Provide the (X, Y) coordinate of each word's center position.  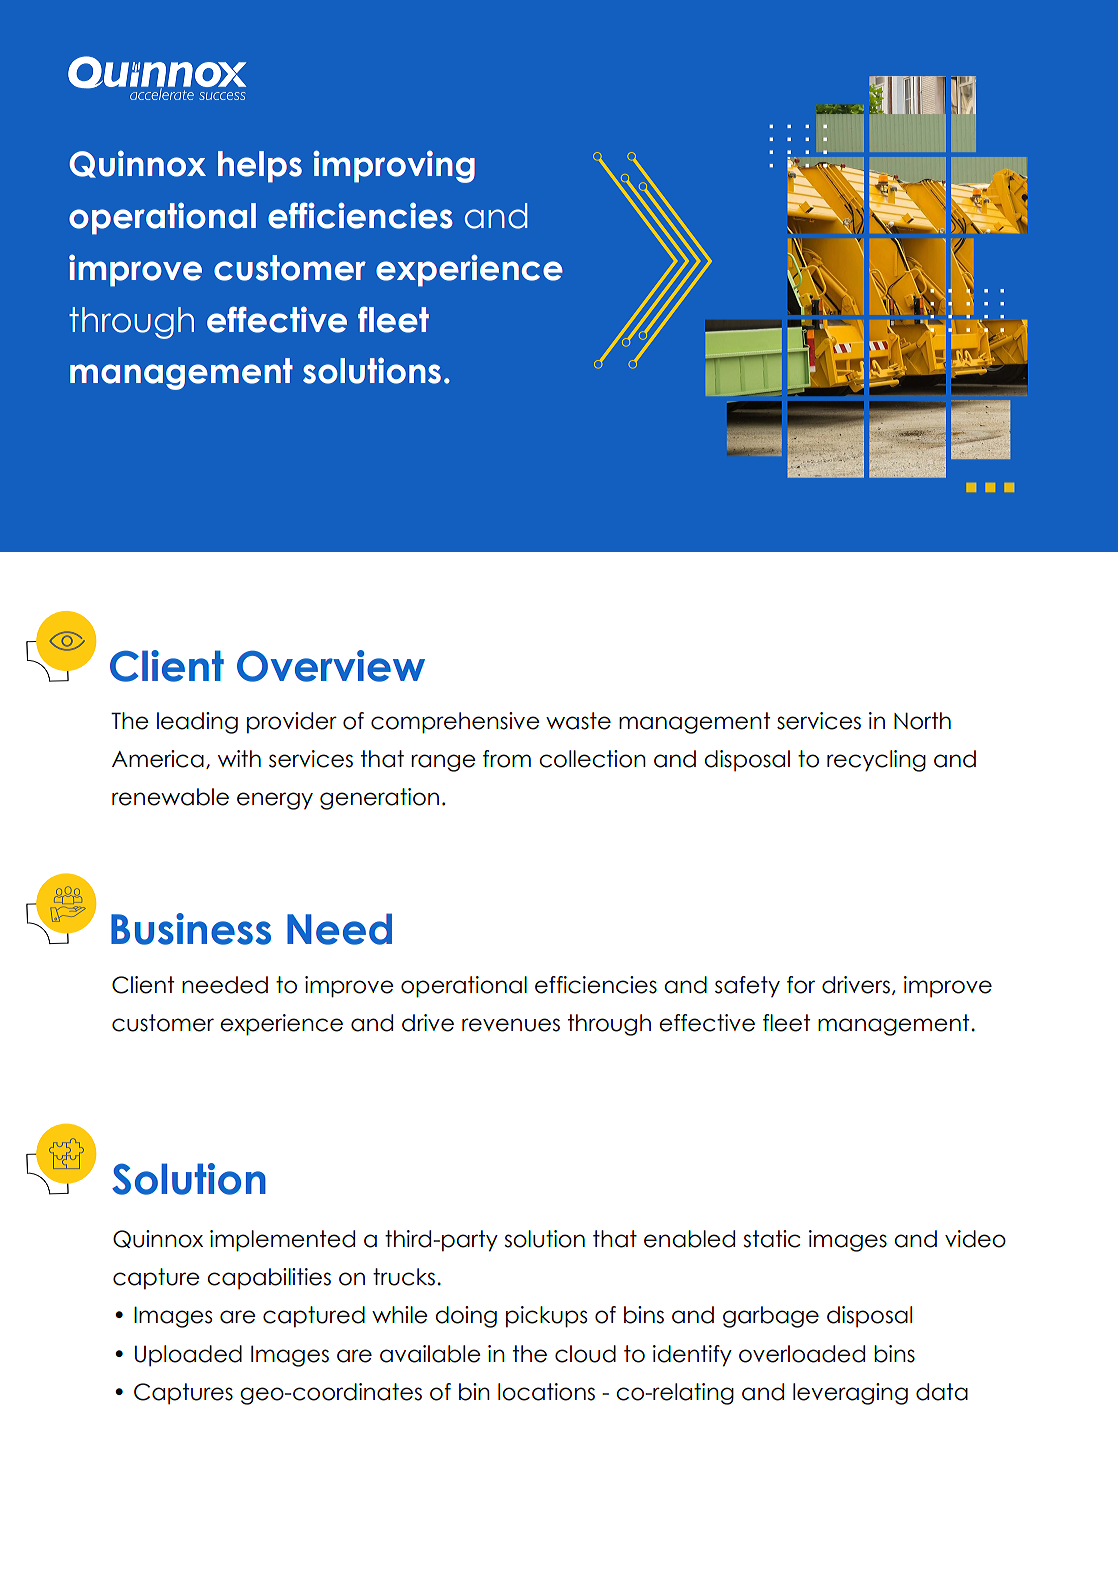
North (922, 721)
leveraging (850, 1394)
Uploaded (188, 1356)
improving (394, 166)
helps (260, 167)
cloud (585, 1354)
